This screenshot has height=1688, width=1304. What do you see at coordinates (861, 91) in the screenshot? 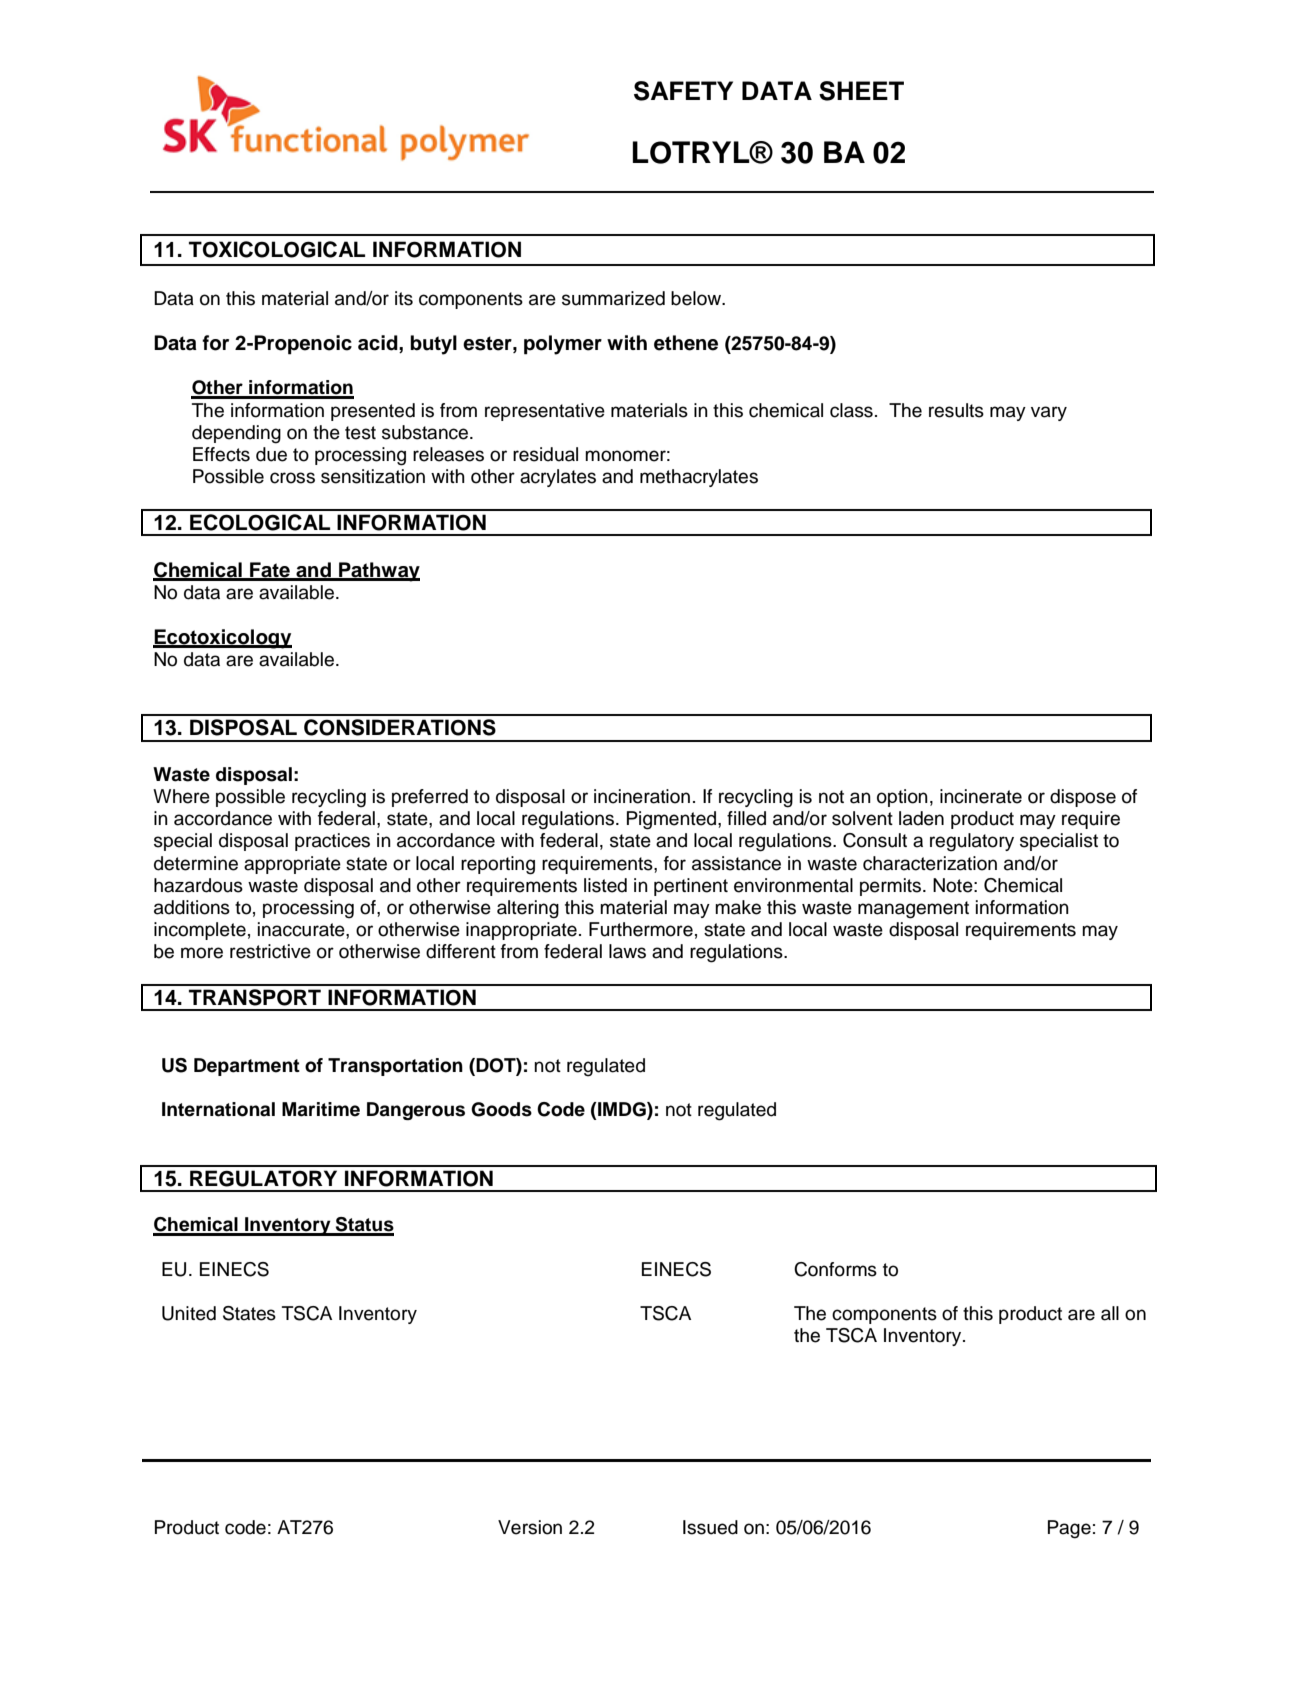
I see `SHEET` at bounding box center [861, 91].
